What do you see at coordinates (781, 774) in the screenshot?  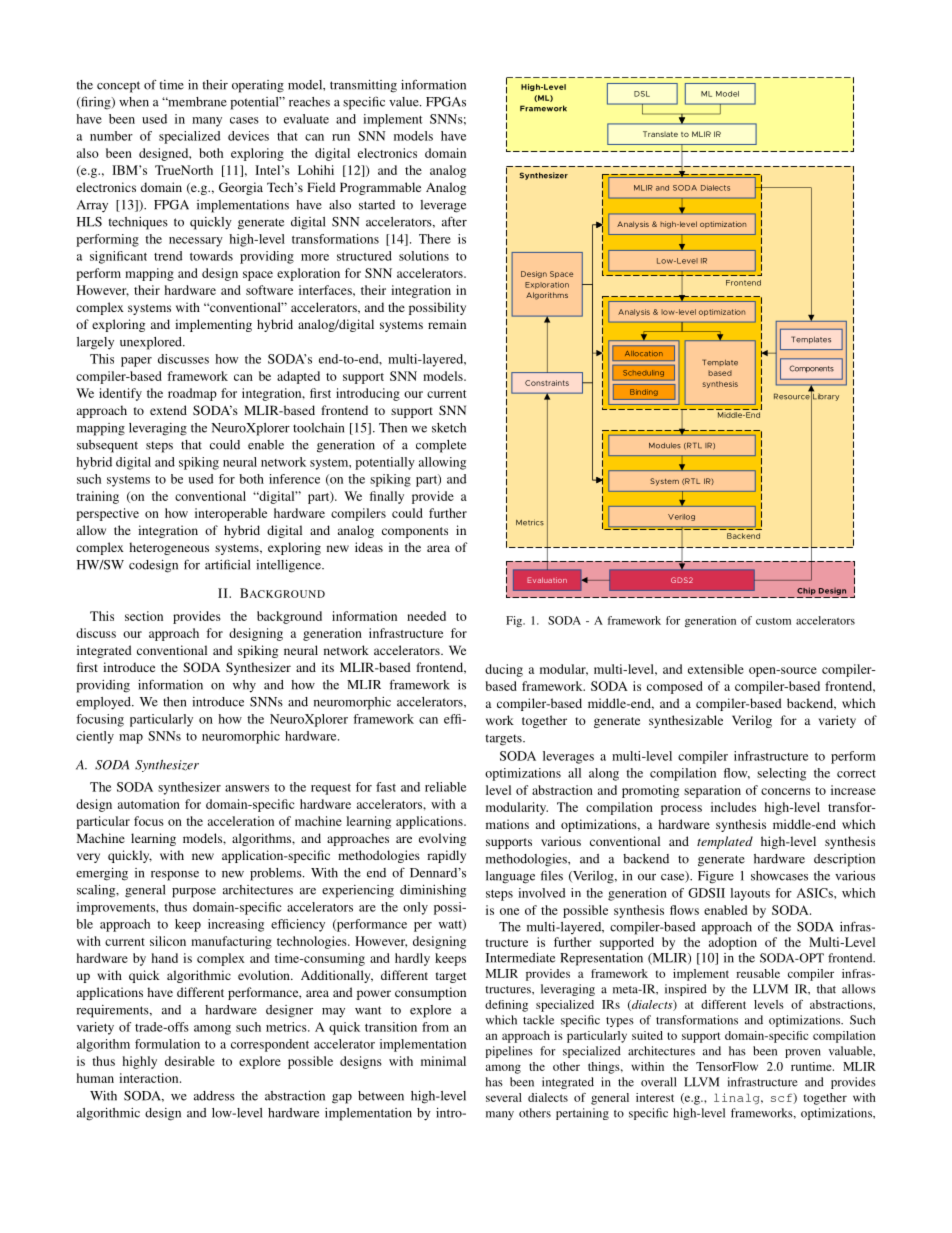 I see `selecting` at bounding box center [781, 774].
